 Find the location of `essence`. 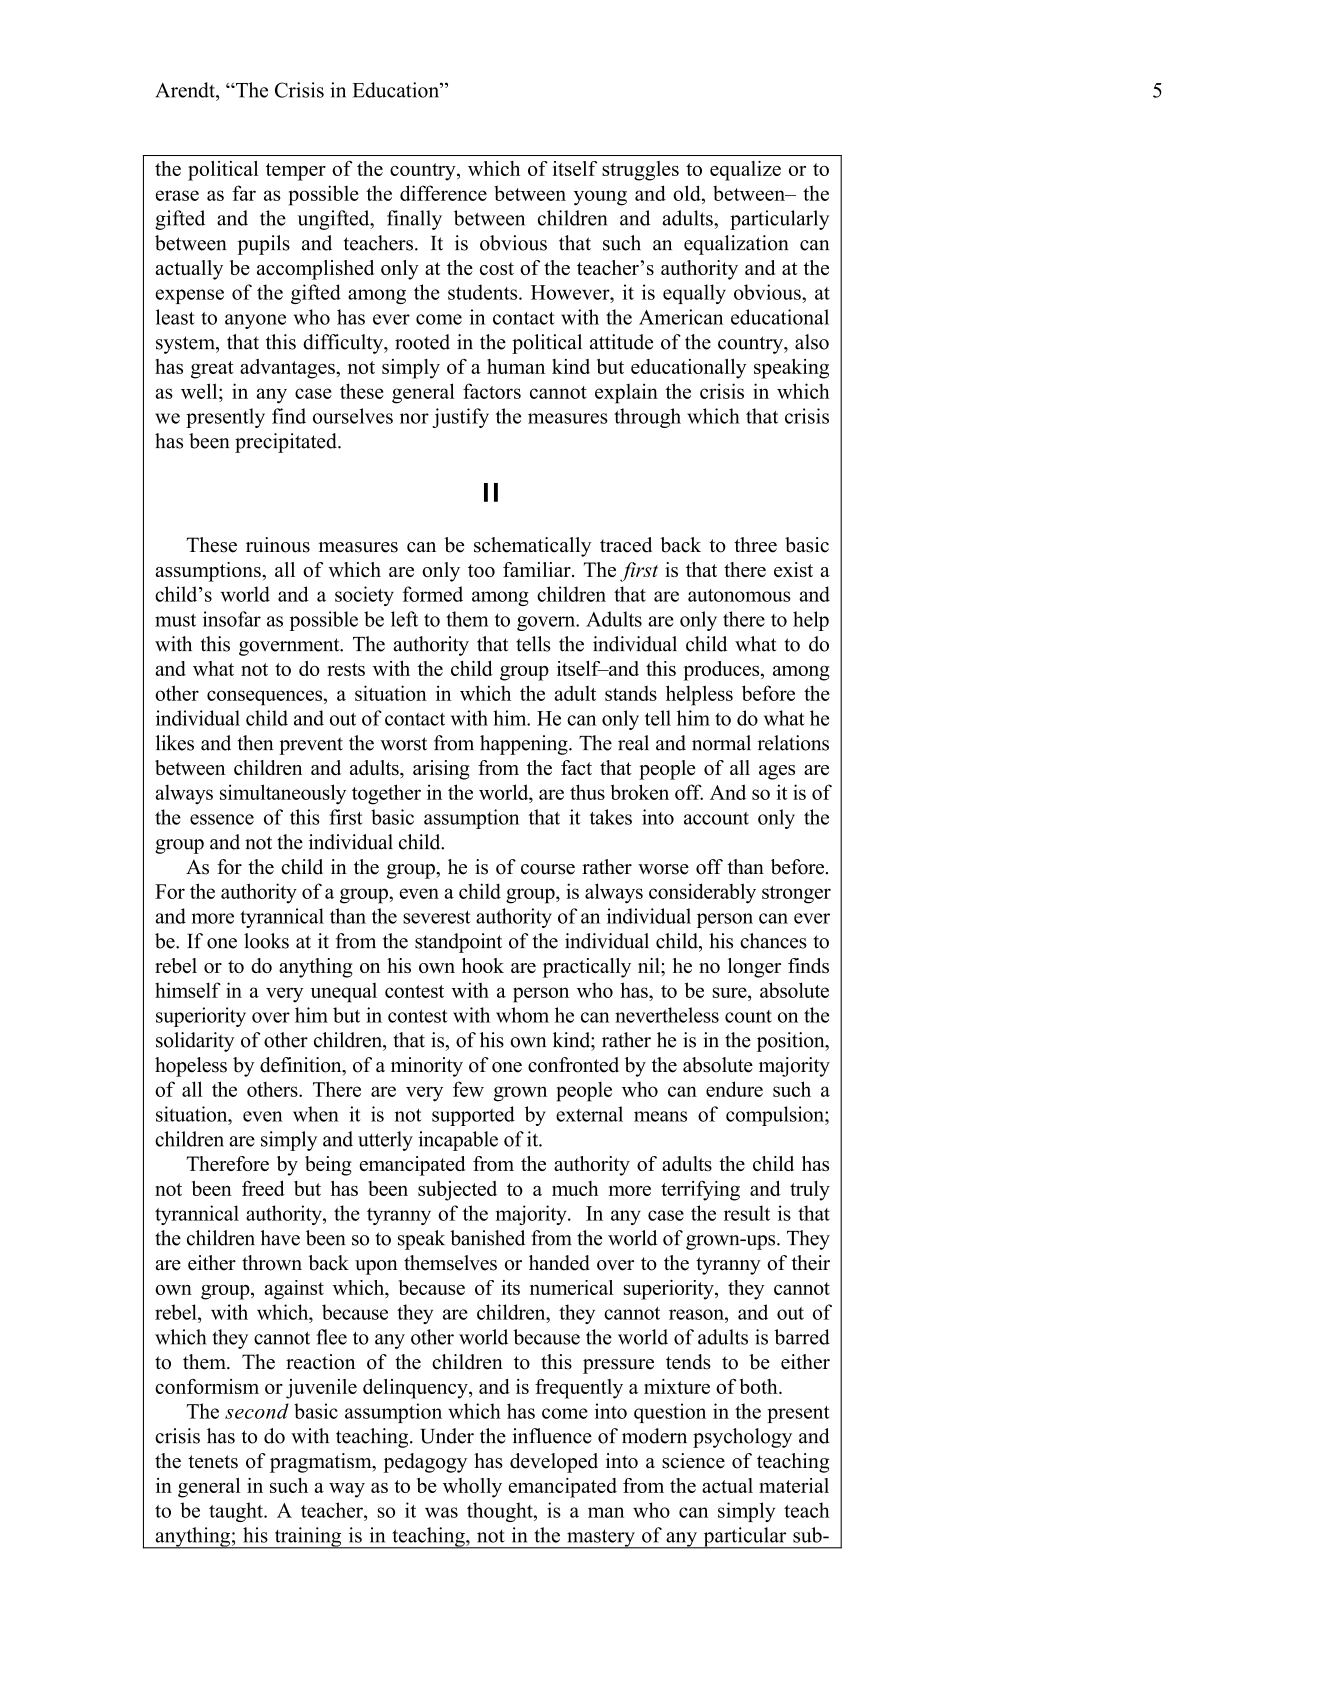

essence is located at coordinates (222, 819).
